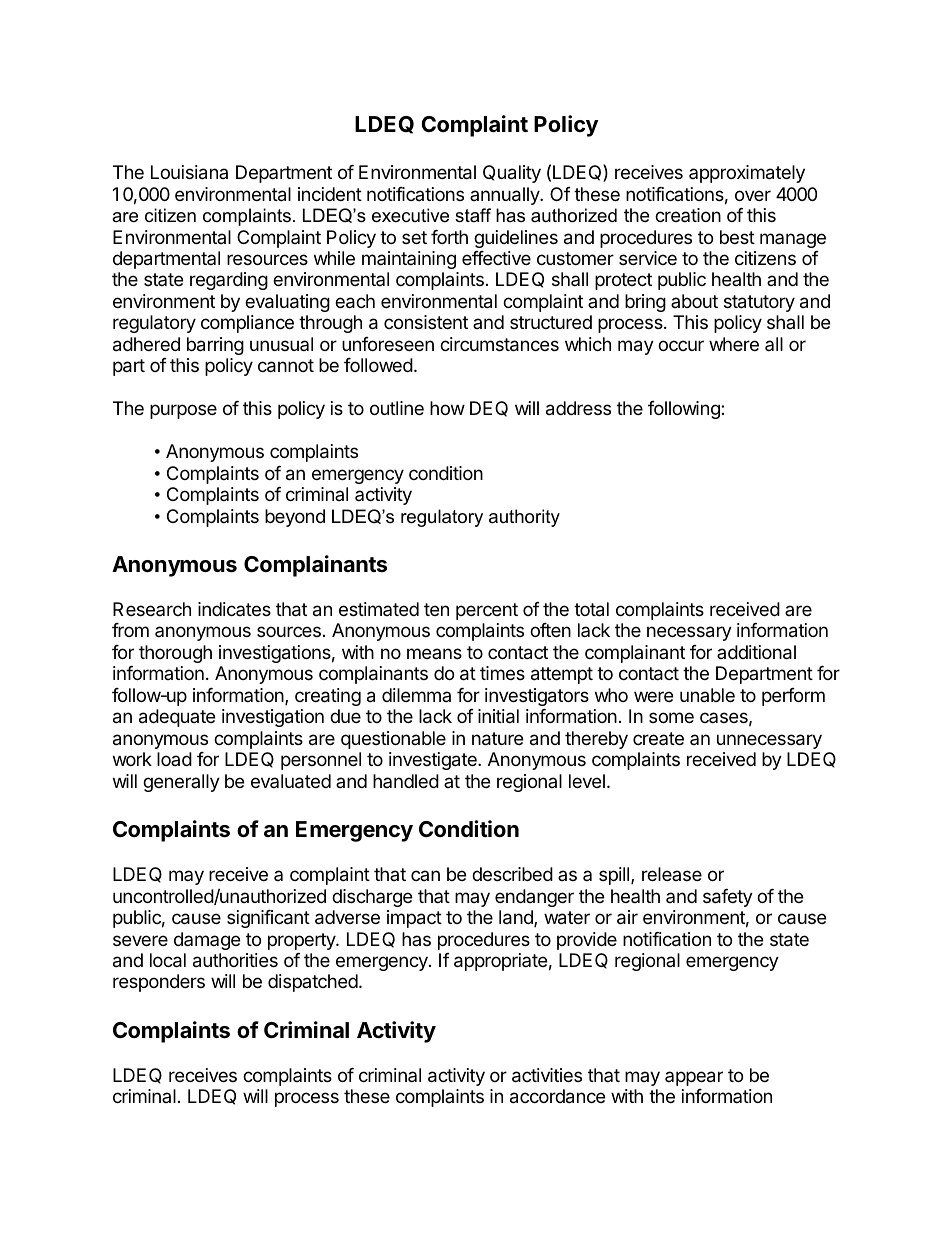 This screenshot has width=952, height=1233. I want to click on how, so click(447, 408).
